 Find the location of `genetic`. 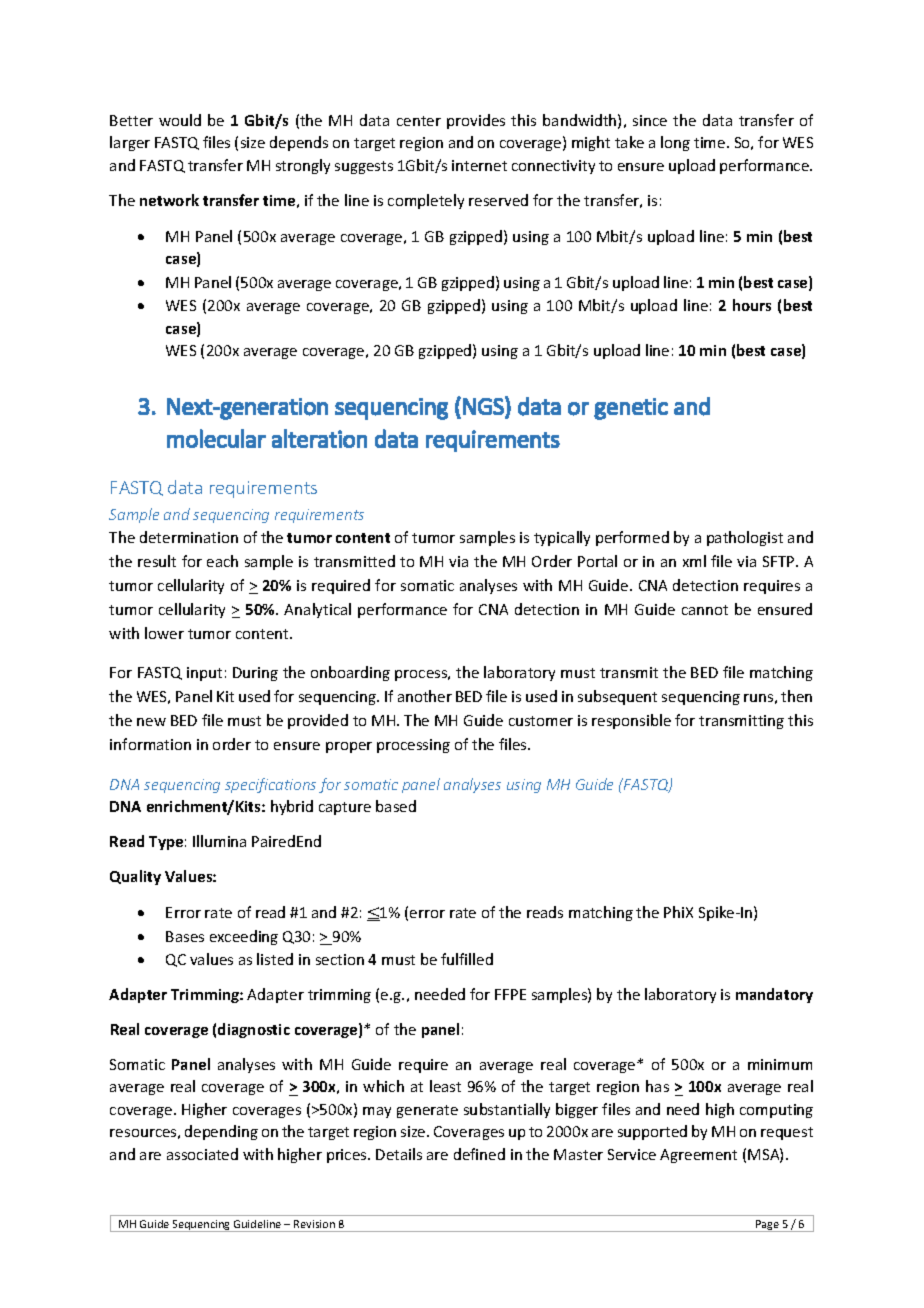

genetic is located at coordinates (631, 409).
